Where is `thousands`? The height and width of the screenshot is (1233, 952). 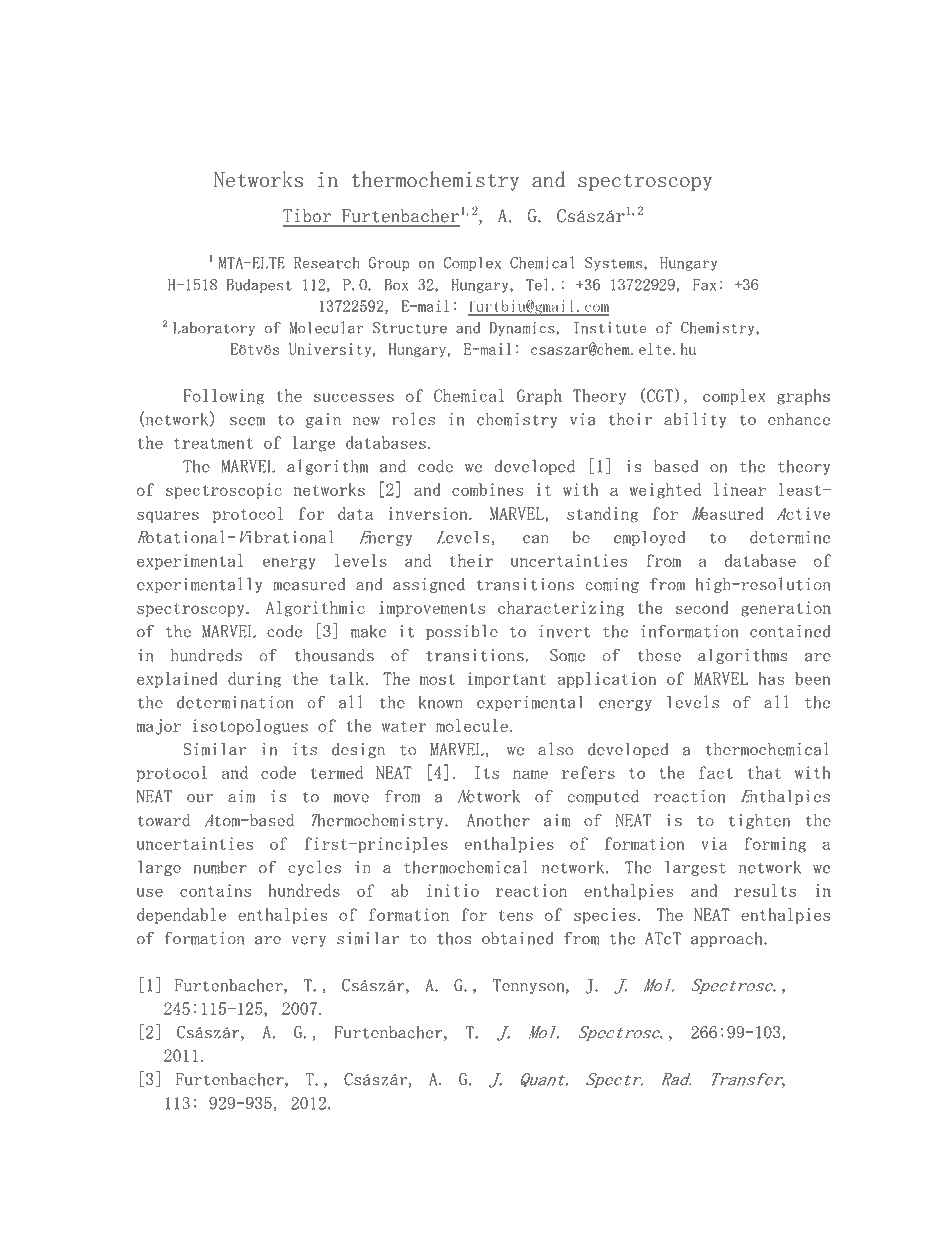 thousands is located at coordinates (334, 655).
